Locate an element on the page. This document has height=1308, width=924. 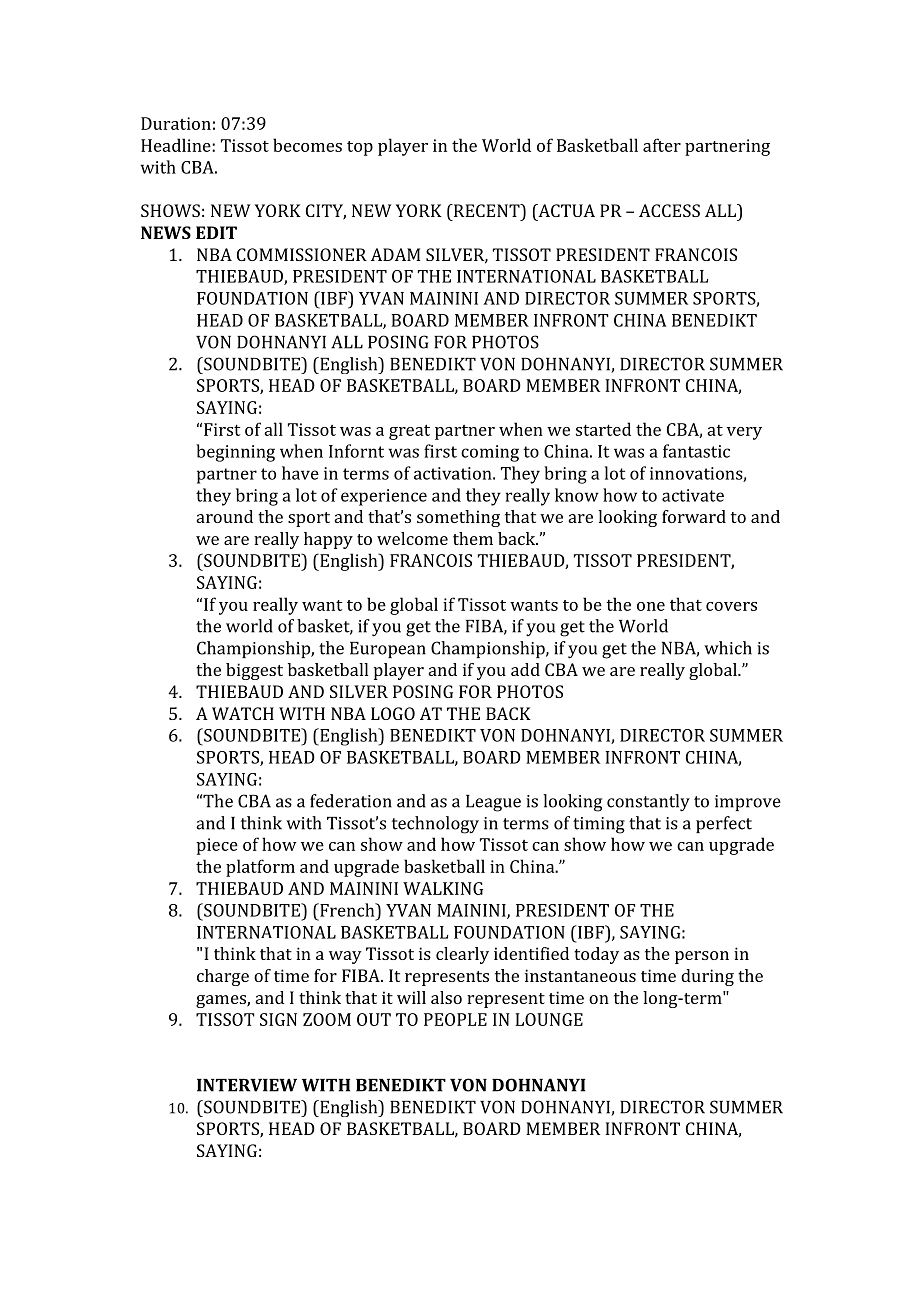
great is located at coordinates (409, 432).
